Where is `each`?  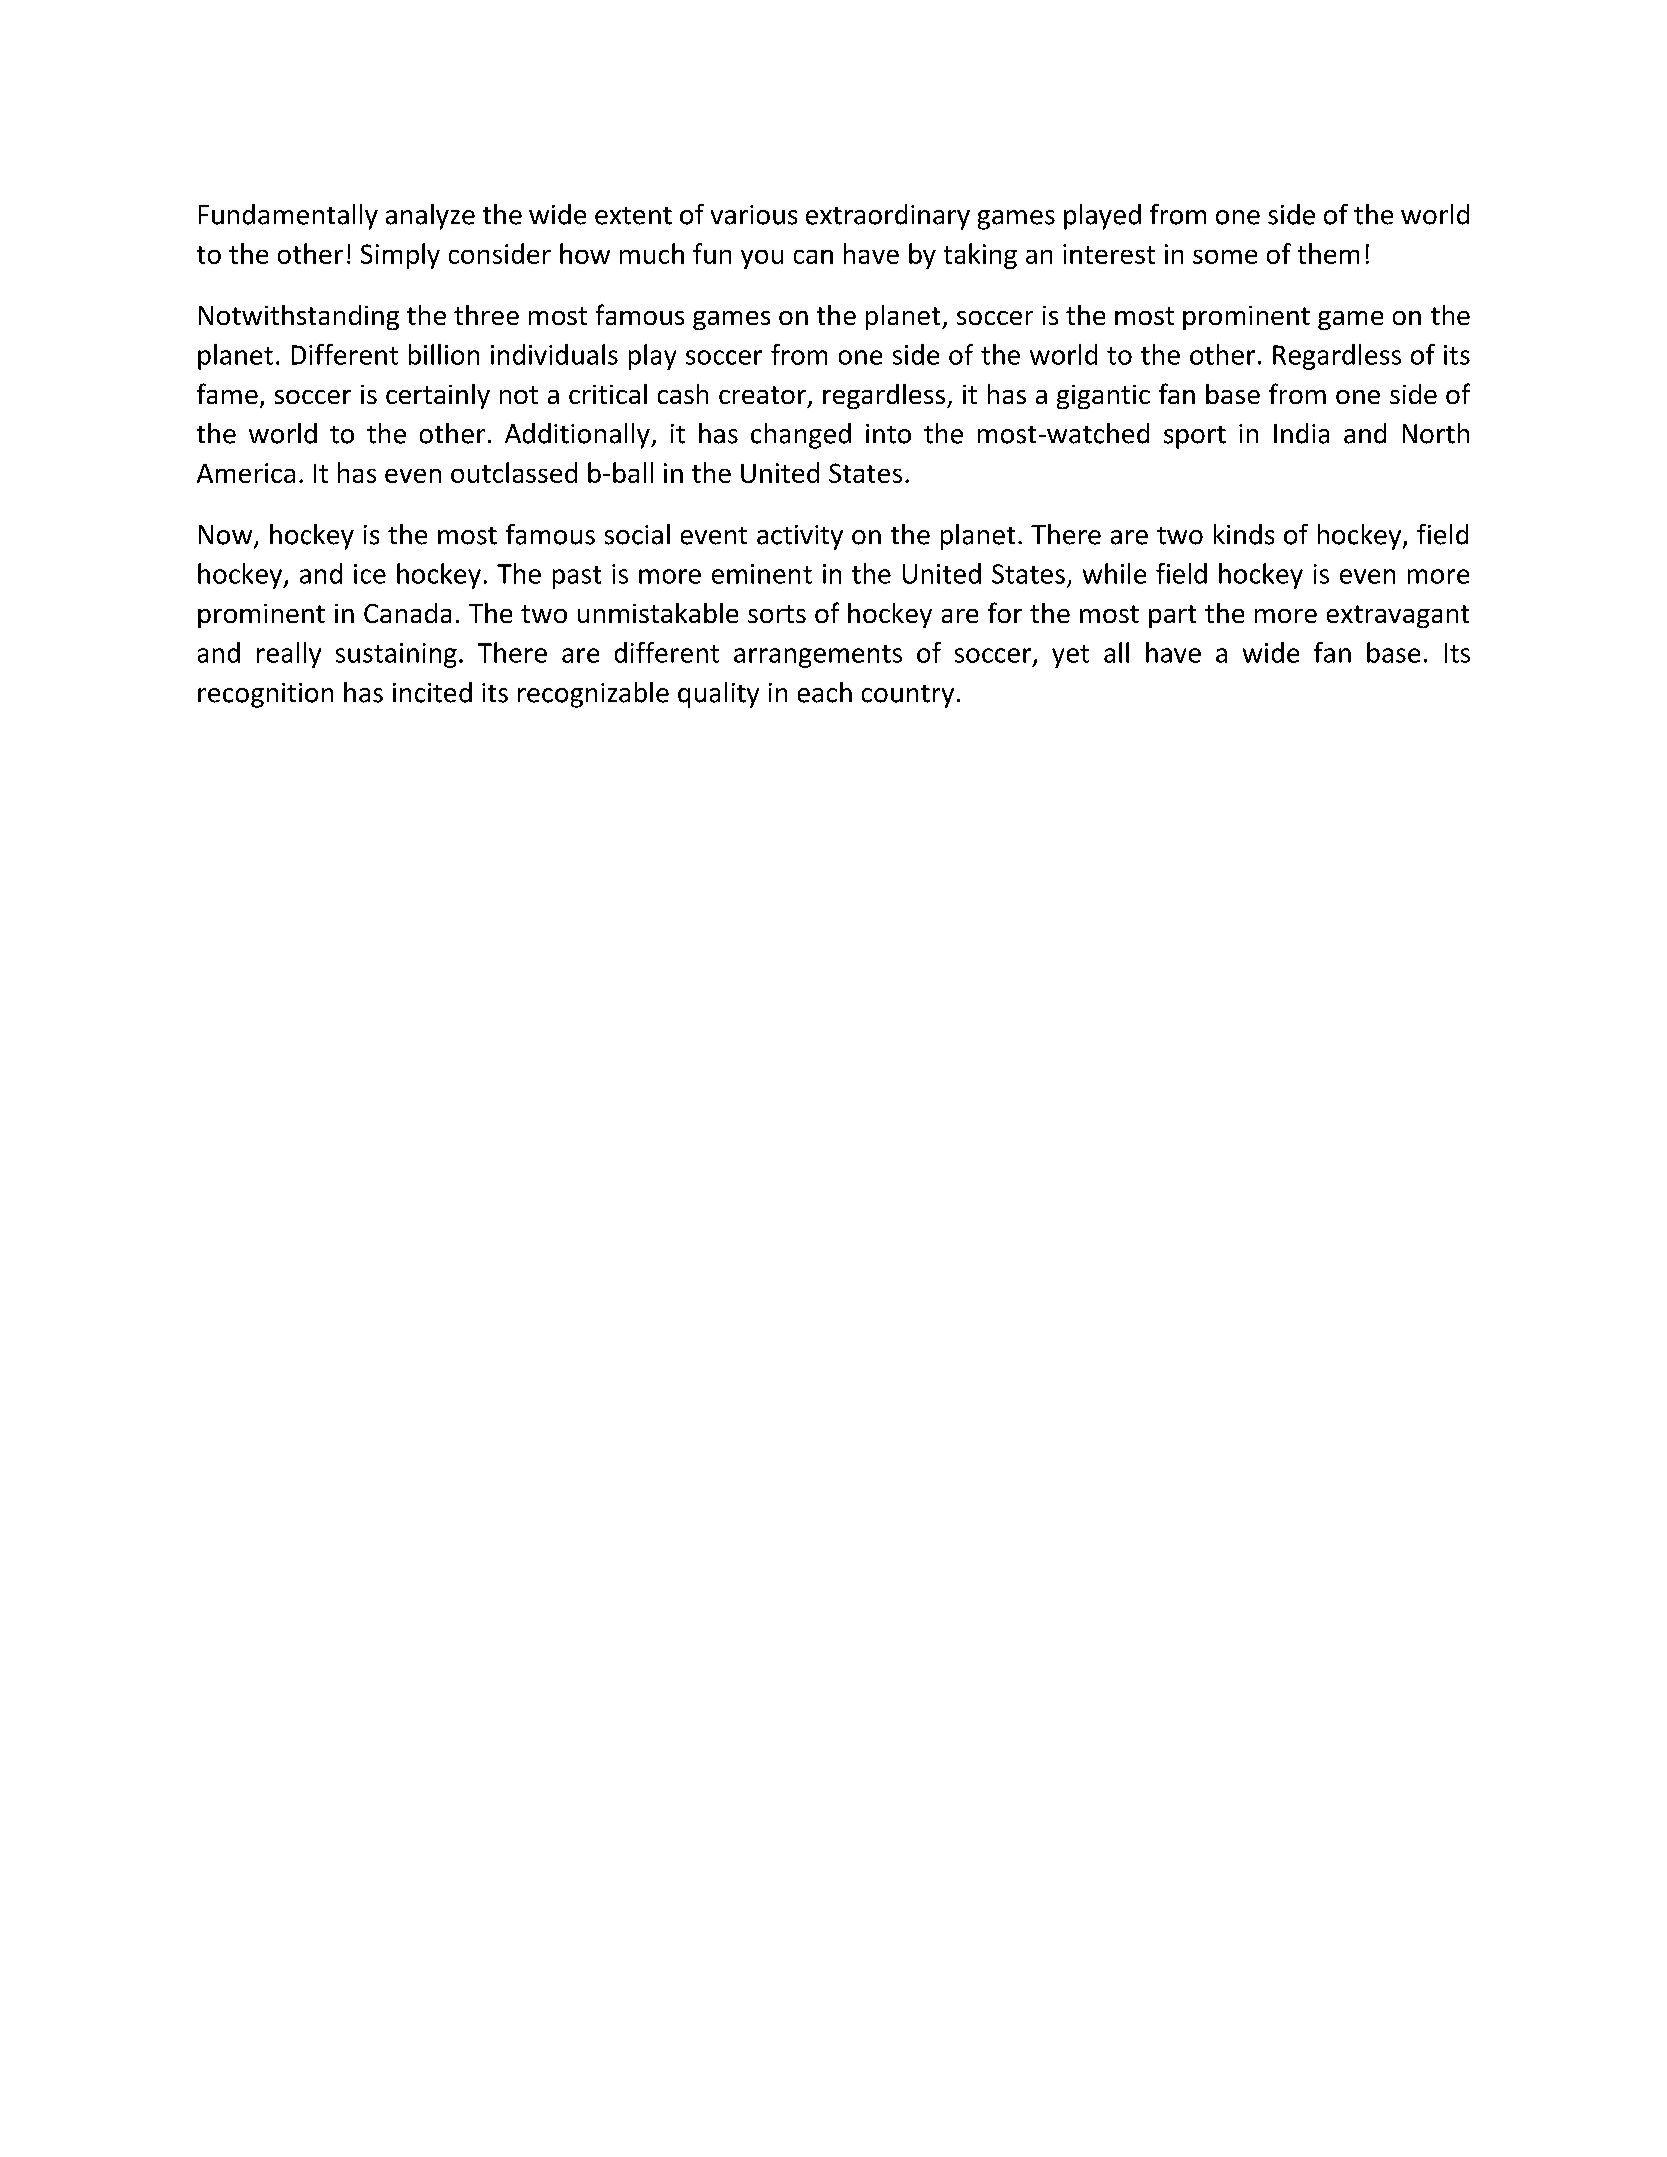 each is located at coordinates (825, 692).
